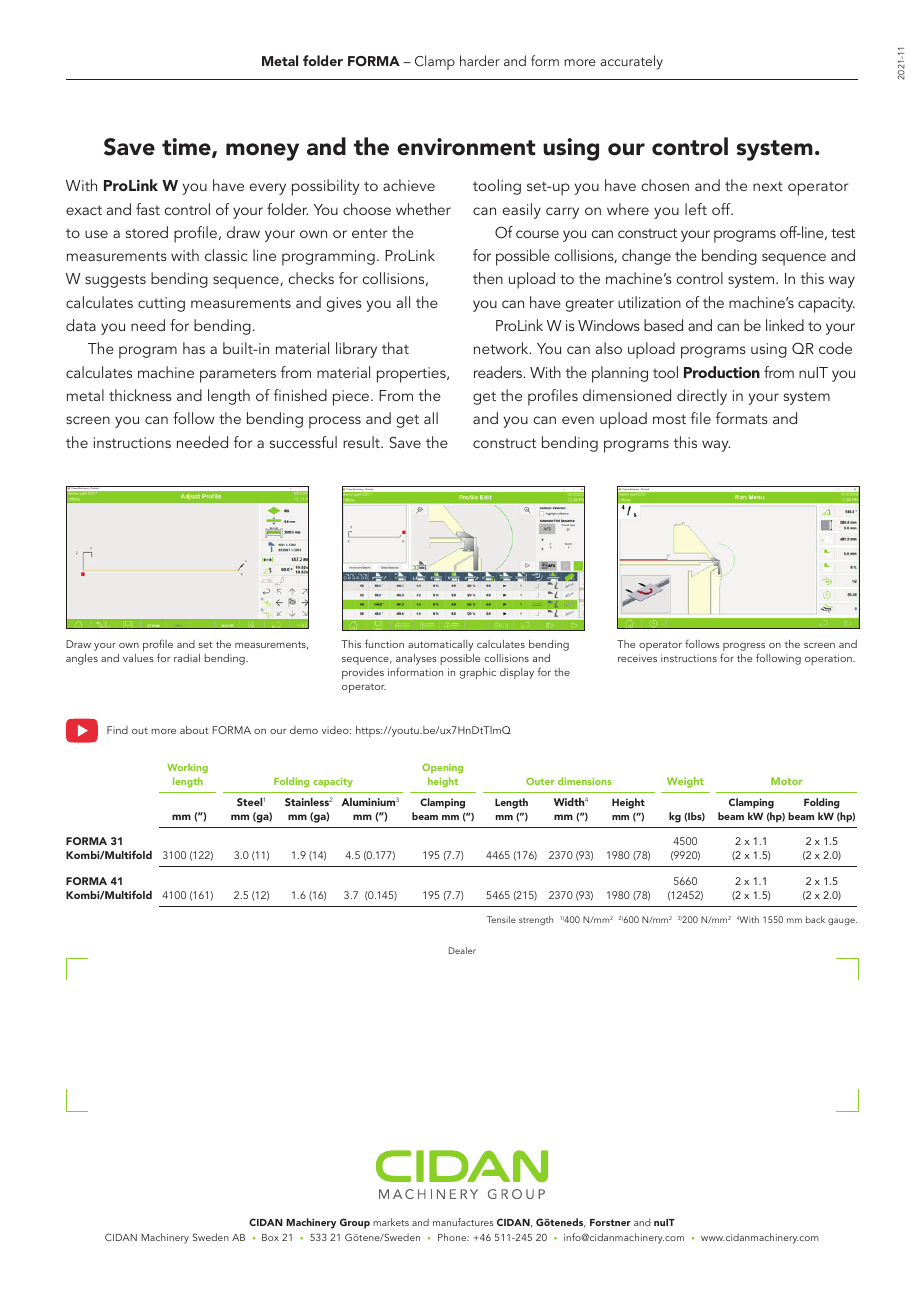  Describe the element at coordinates (702, 397) in the image. I see `directly` at that location.
